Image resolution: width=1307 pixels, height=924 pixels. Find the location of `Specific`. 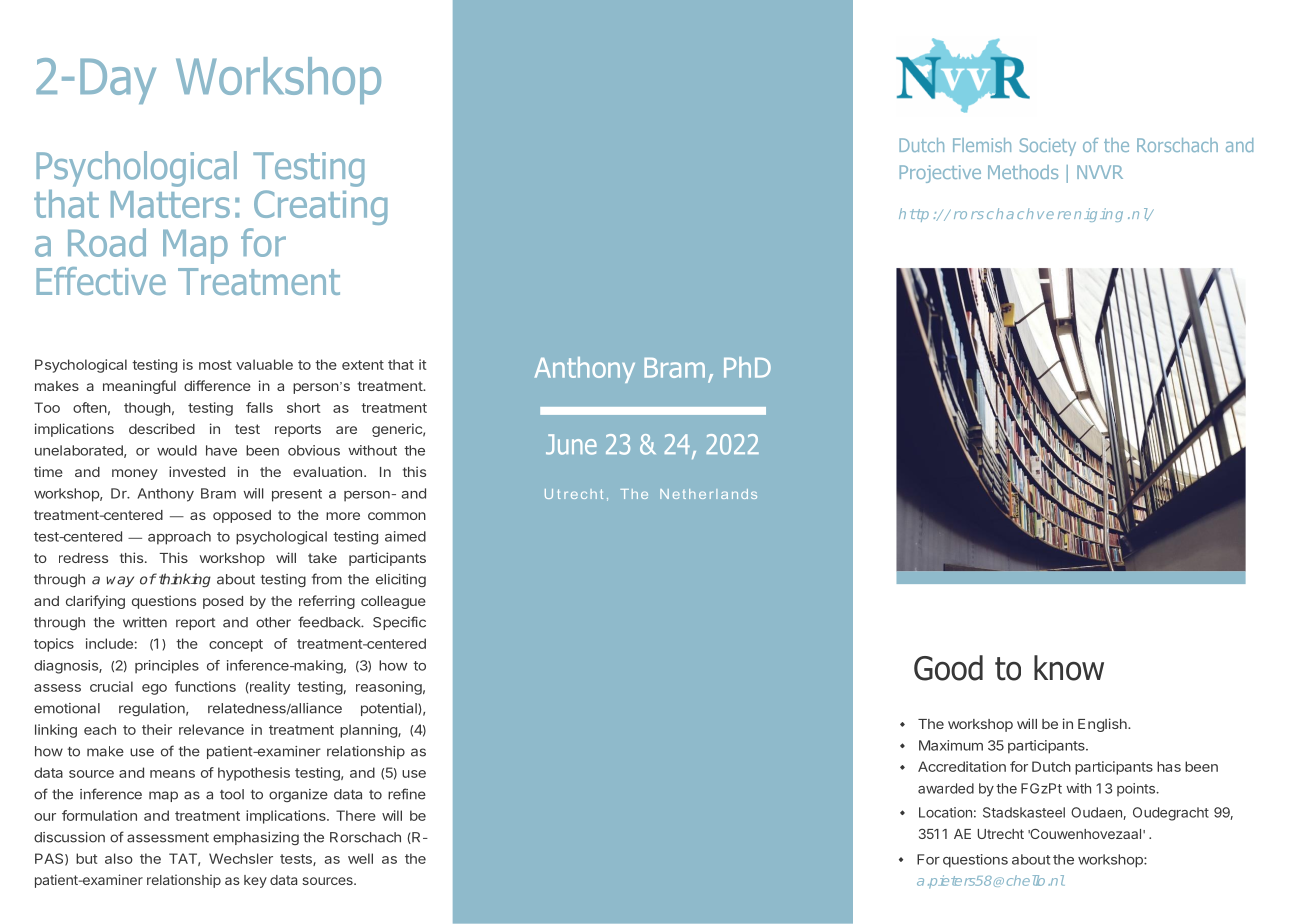

Specific is located at coordinates (399, 623).
